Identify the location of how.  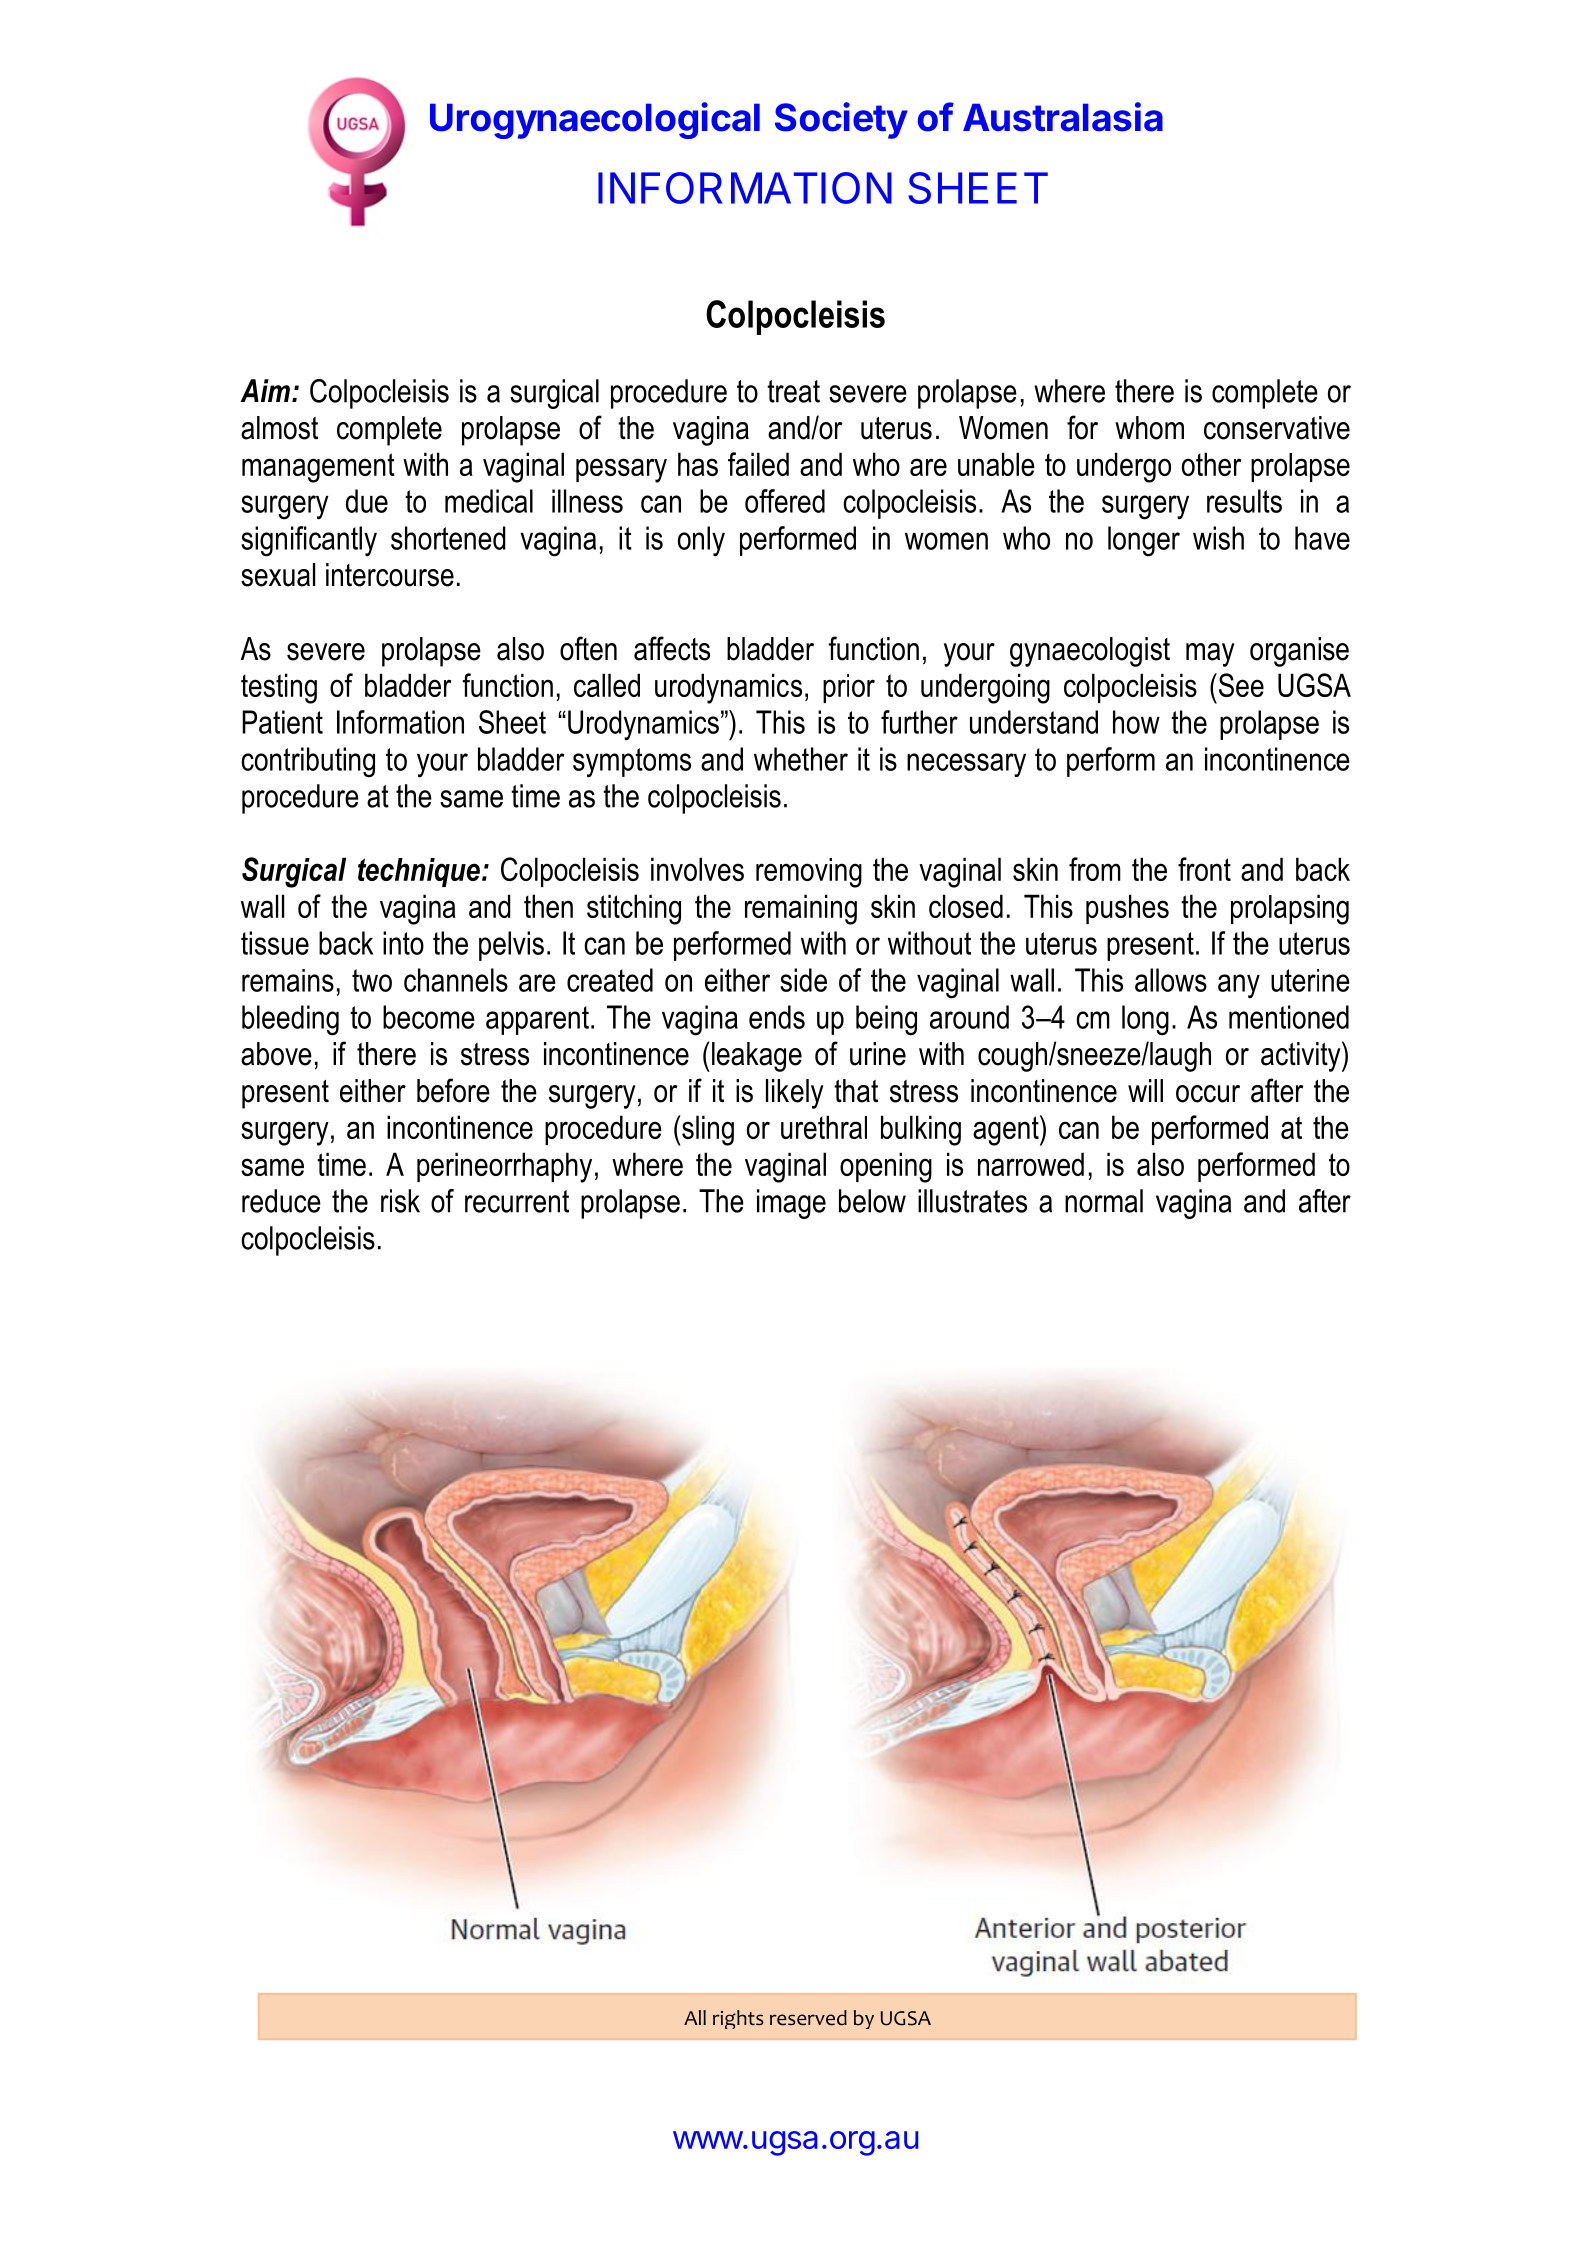
(1136, 722).
